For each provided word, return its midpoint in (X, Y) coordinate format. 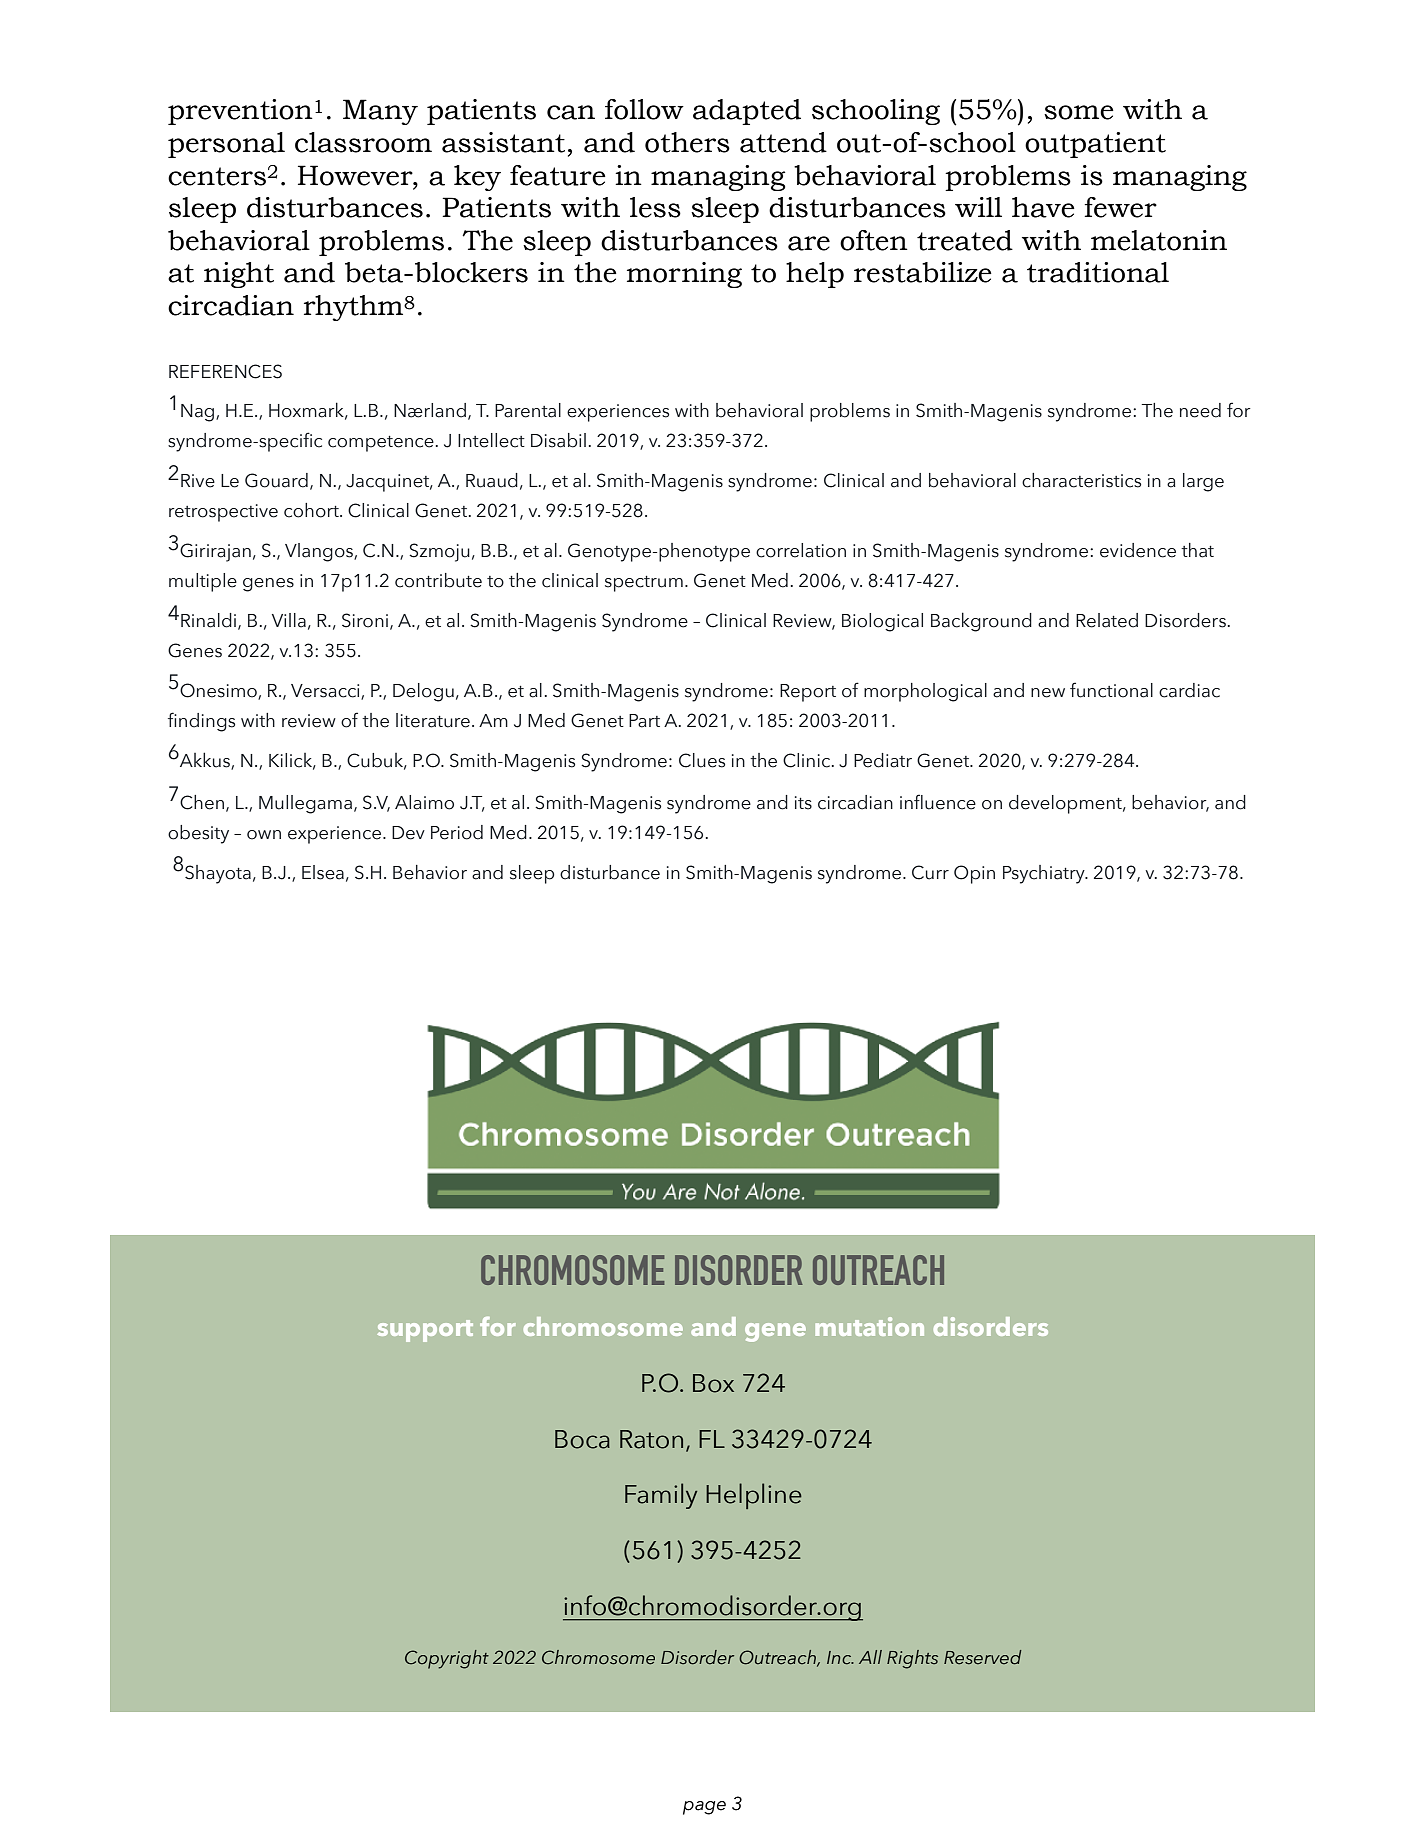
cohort (312, 510)
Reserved (983, 1657)
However (356, 175)
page (704, 1808)
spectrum (644, 584)
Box (713, 1383)
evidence (1138, 550)
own (264, 835)
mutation (869, 1326)
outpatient (1095, 145)
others (687, 142)
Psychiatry (1045, 874)
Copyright (447, 1659)
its (803, 803)
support (425, 1331)
